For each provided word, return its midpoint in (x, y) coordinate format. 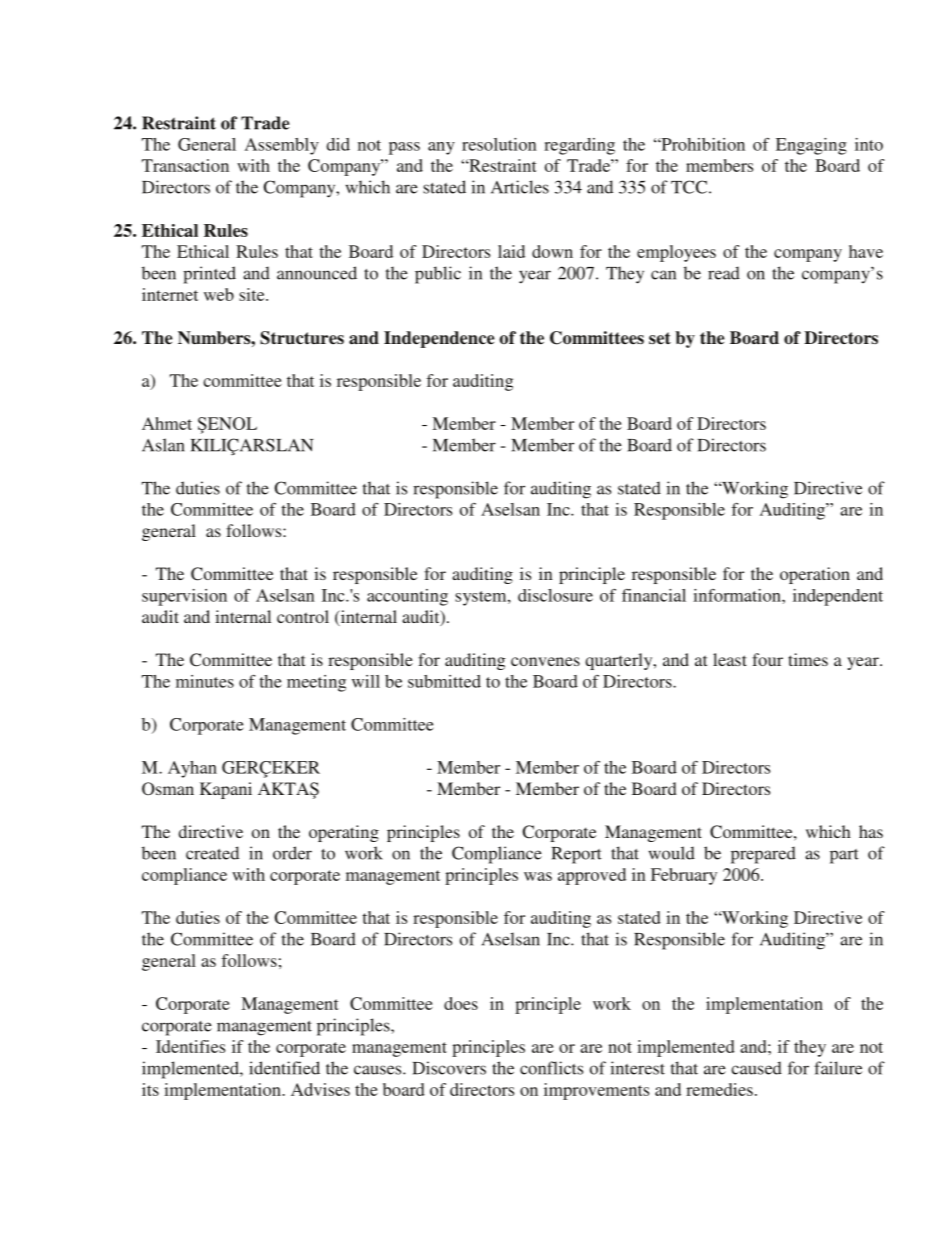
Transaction (185, 165)
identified (284, 1068)
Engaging (811, 146)
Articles (520, 187)
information (738, 595)
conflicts (551, 1068)
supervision (184, 597)
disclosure (555, 595)
